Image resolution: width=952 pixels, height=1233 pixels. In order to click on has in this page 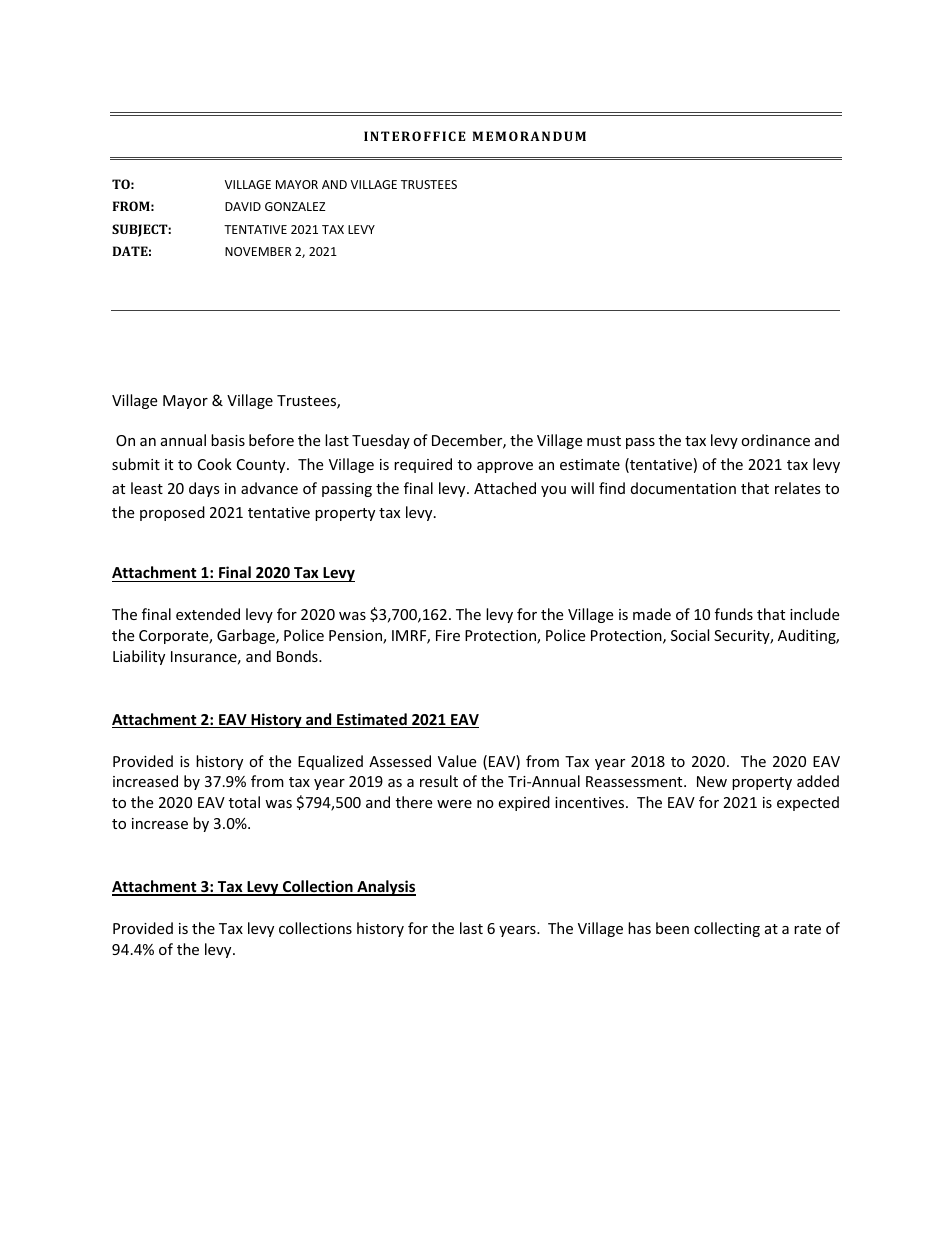, I will do `click(639, 928)`.
